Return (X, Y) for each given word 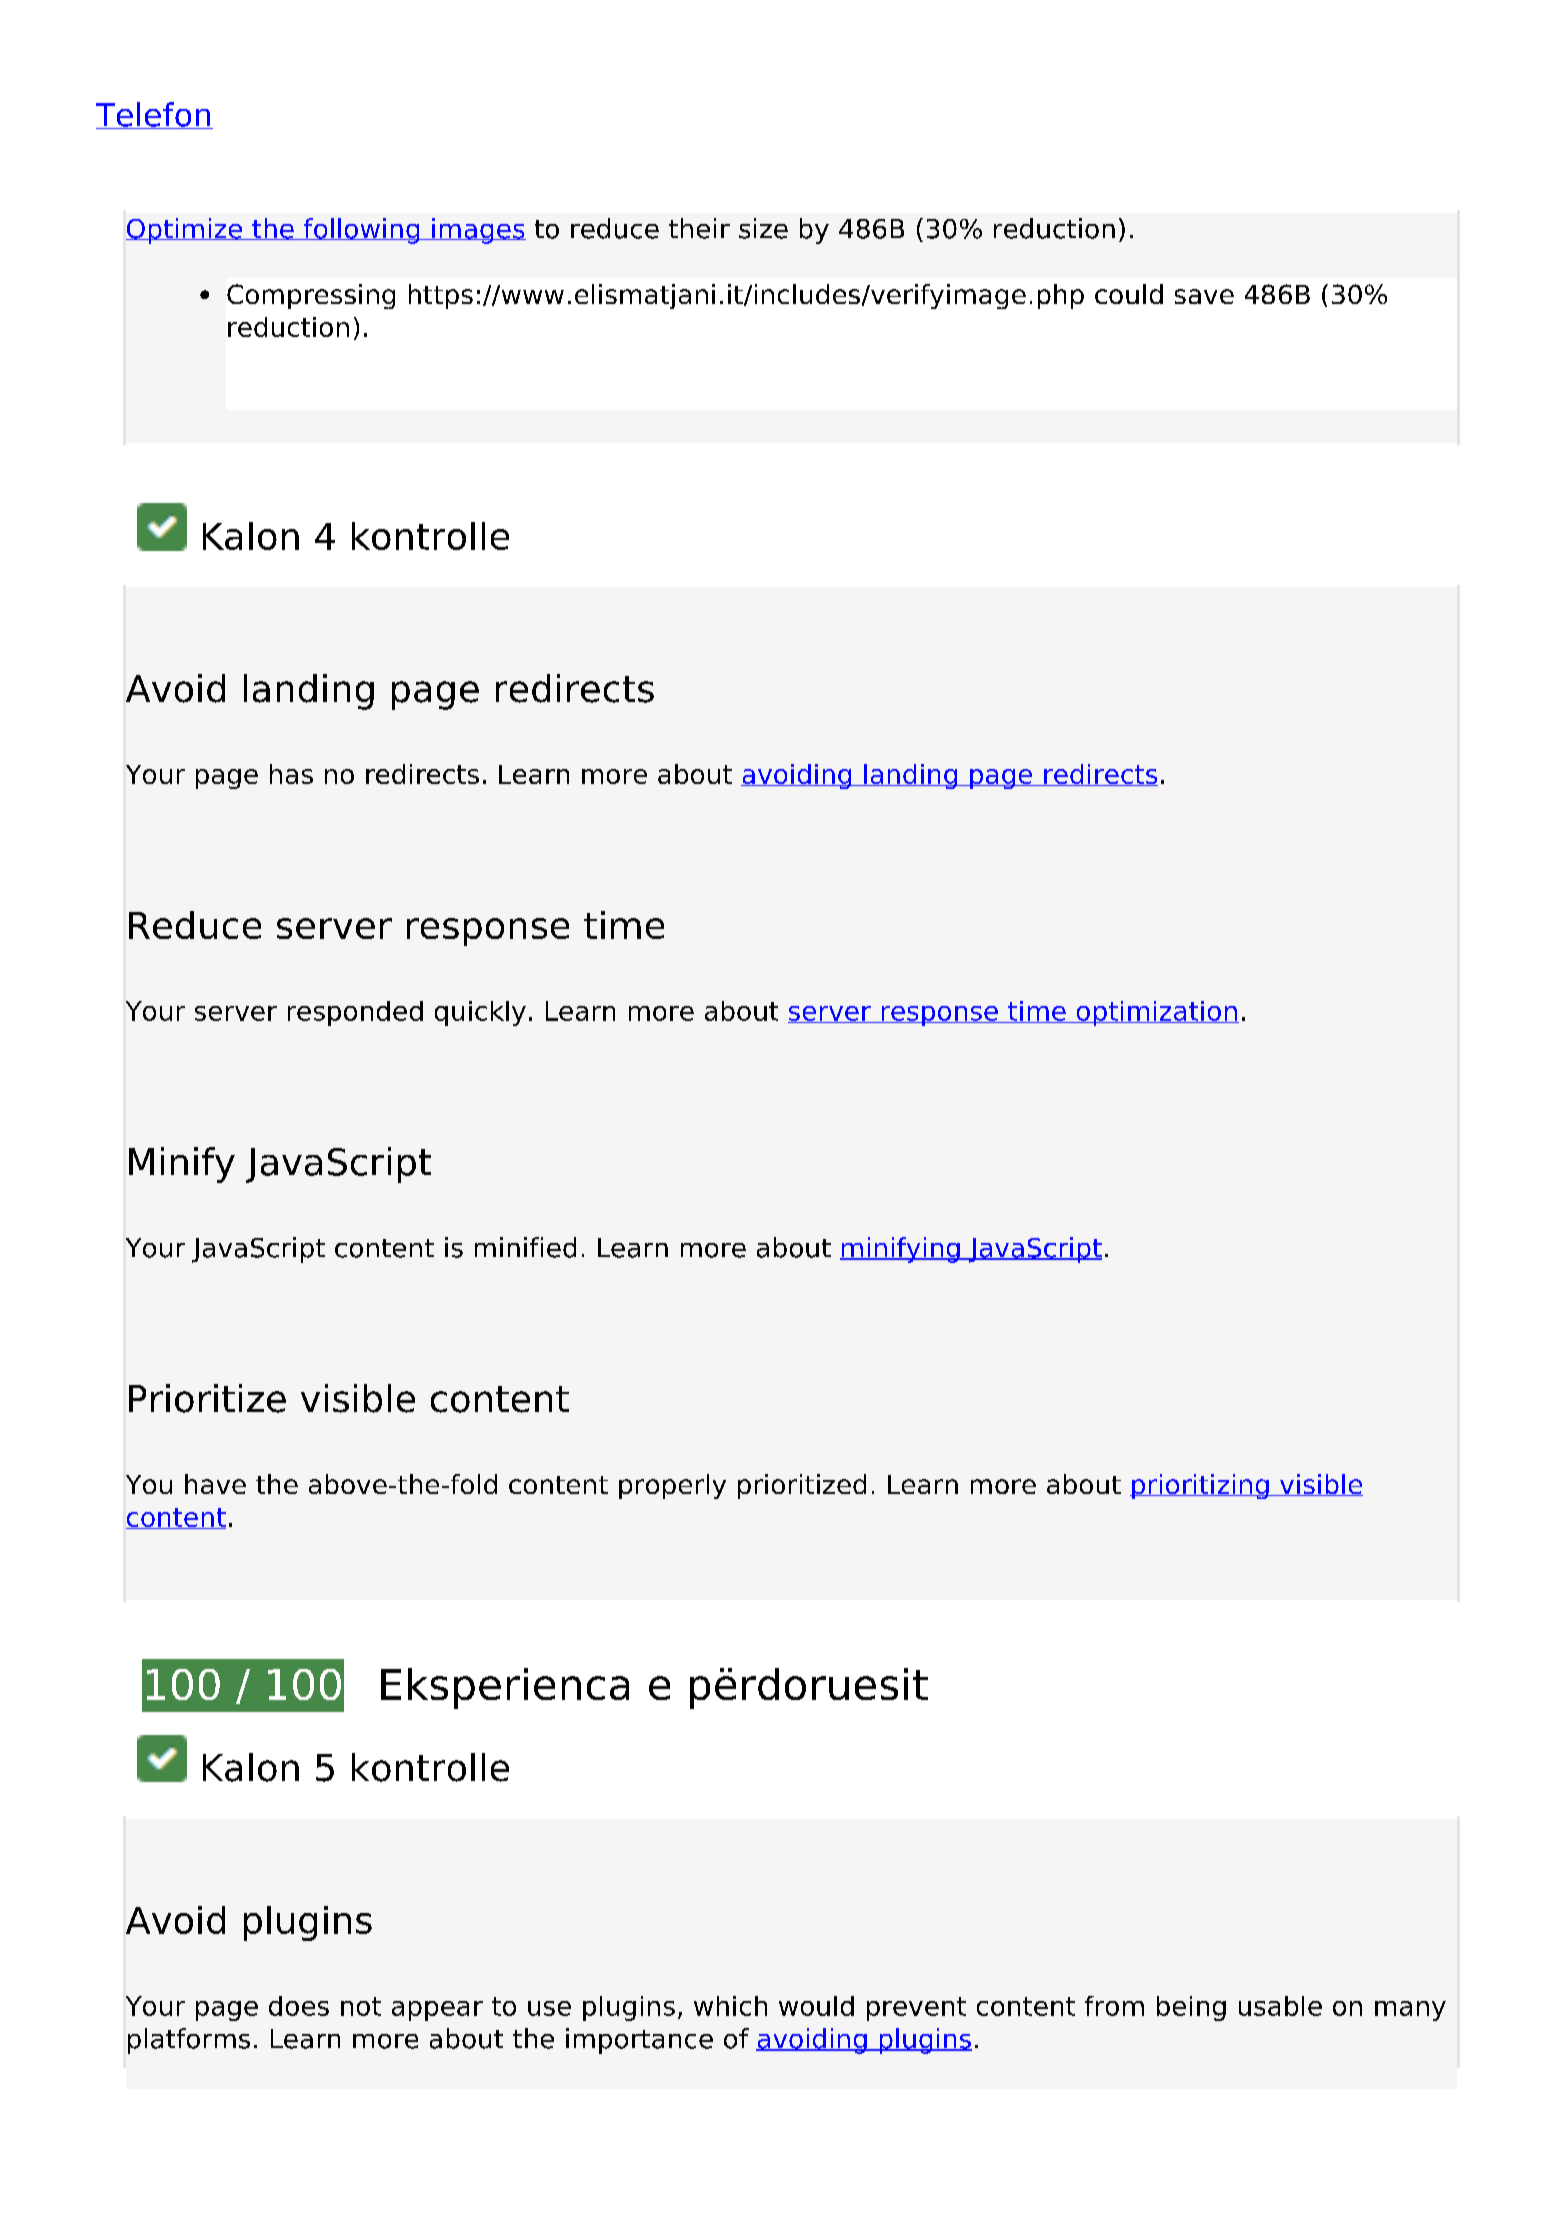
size (763, 228)
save (1204, 296)
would (816, 2006)
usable (1280, 2006)
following (362, 231)
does (299, 2006)
